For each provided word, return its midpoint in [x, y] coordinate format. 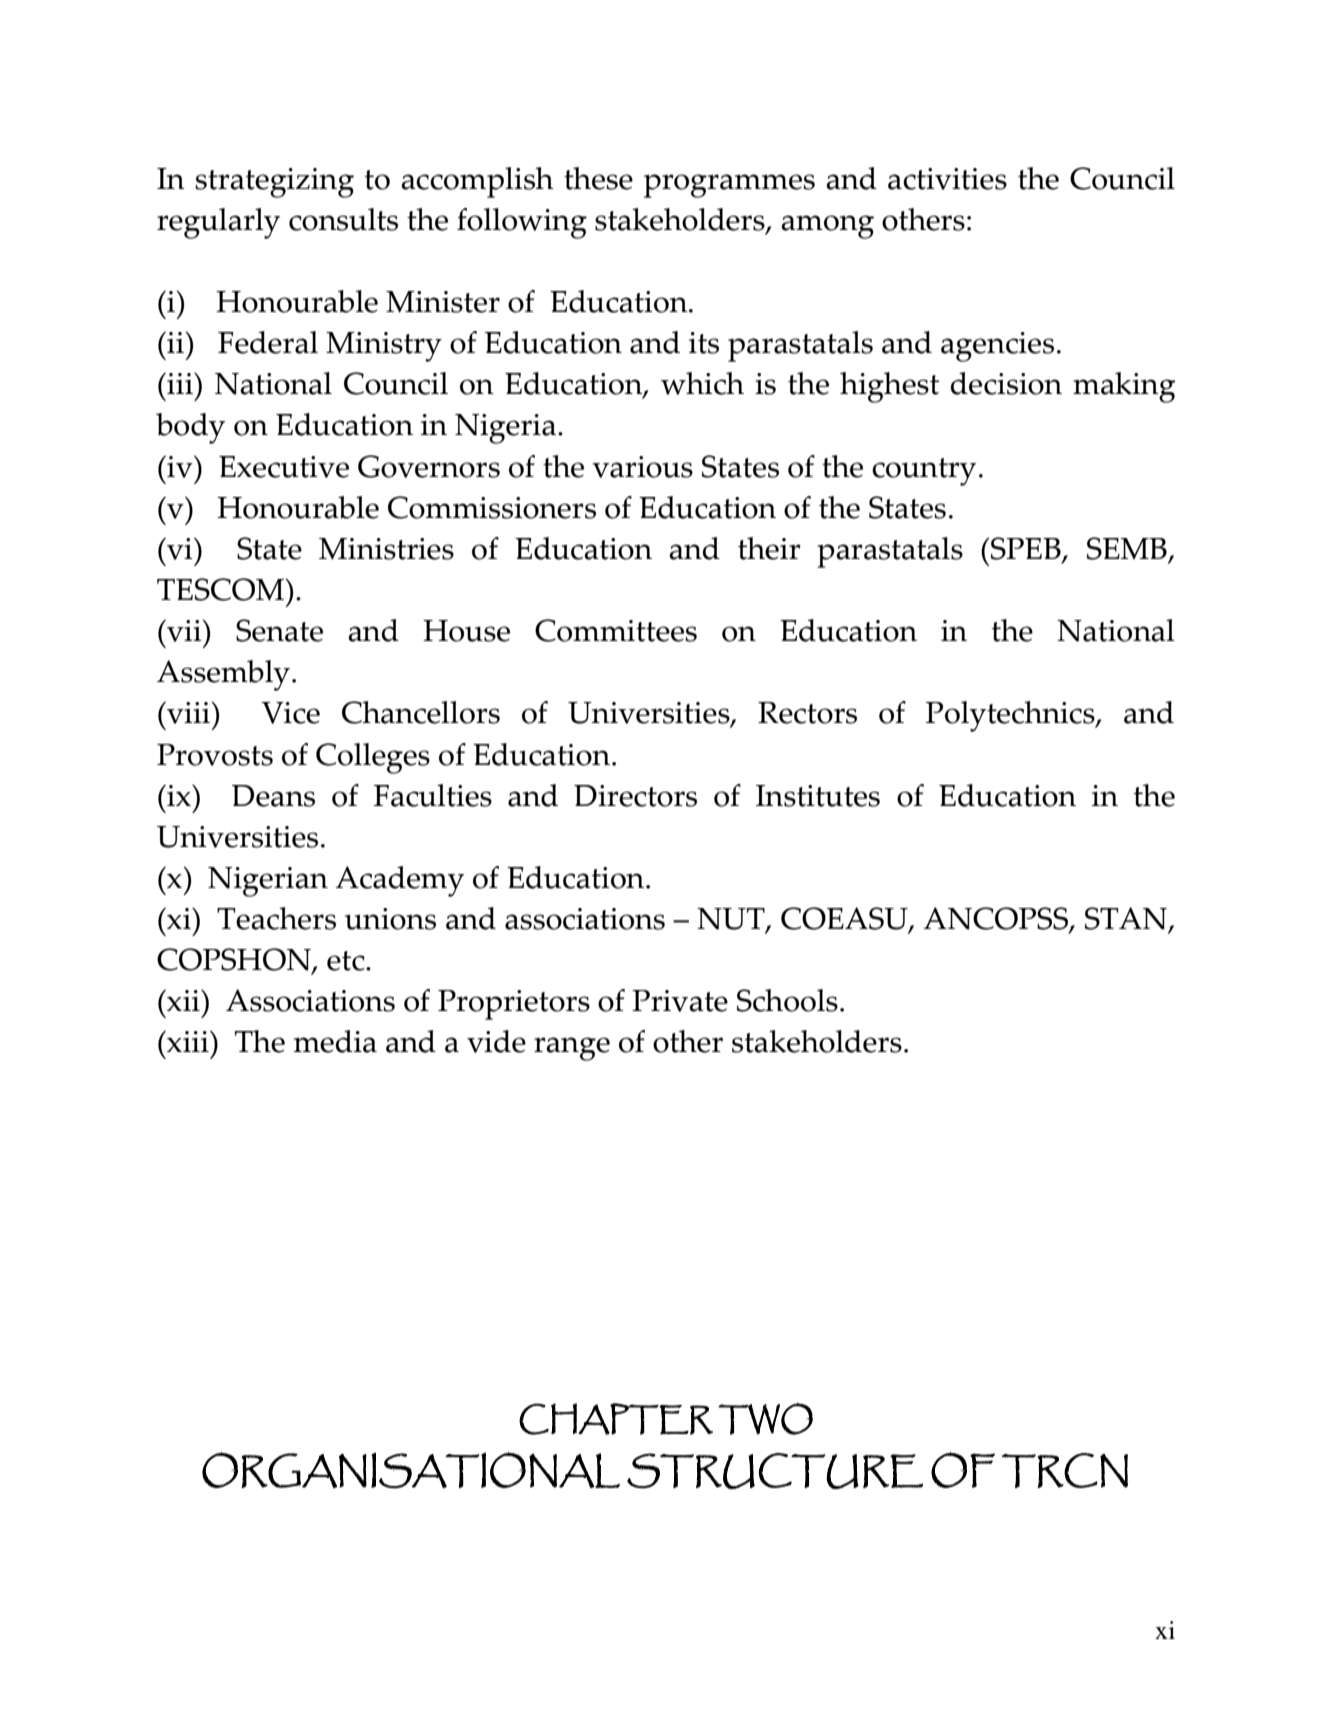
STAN [1127, 919]
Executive [284, 467]
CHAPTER [616, 1419]
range [572, 1049]
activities [947, 179]
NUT [732, 920]
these [598, 178]
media [335, 1041]
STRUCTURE [775, 1471]
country [924, 472]
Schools [787, 1000]
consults [343, 219]
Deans [273, 796]
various [642, 467]
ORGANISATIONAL [411, 1470]
